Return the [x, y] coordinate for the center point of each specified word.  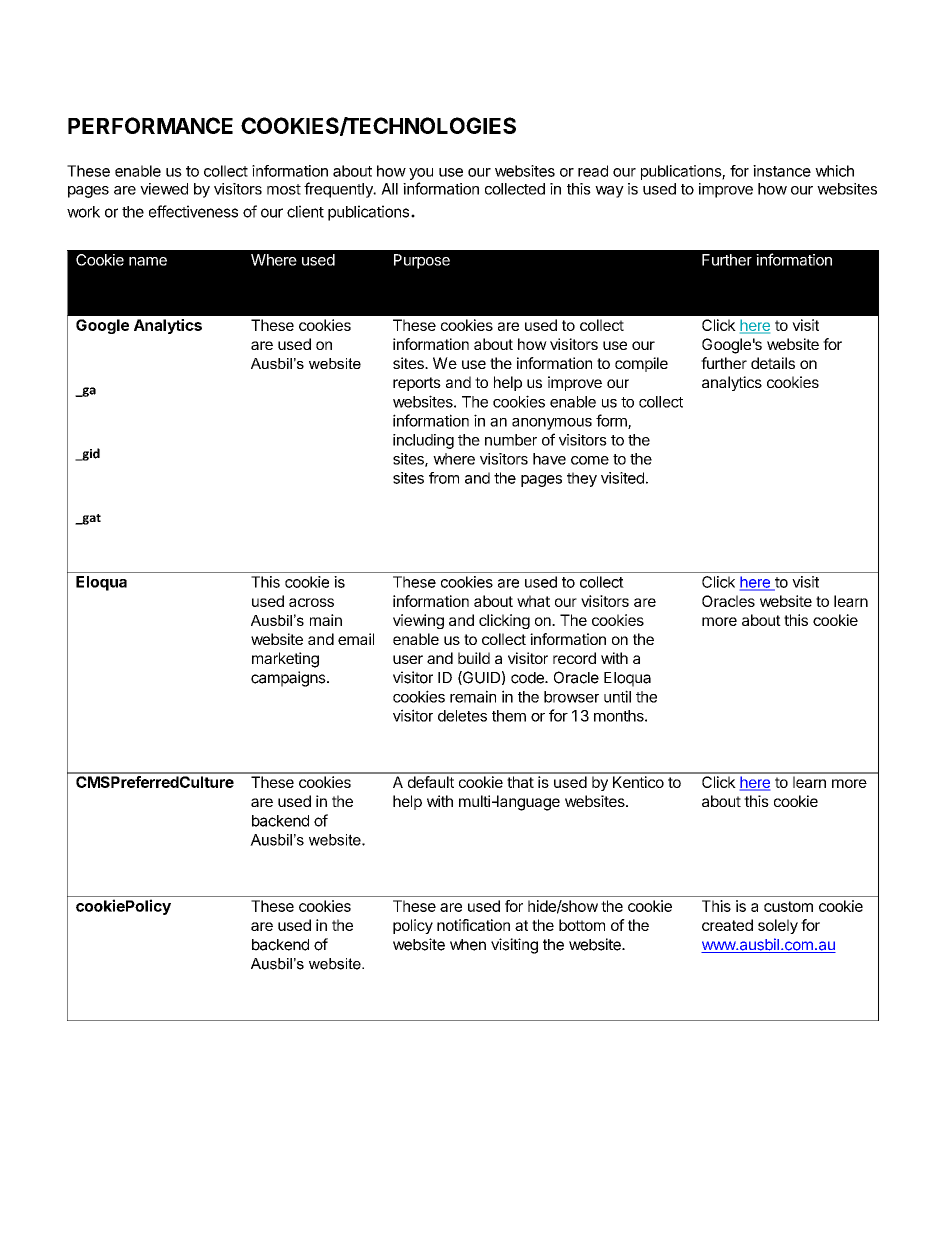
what [533, 601]
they [582, 479]
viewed [164, 189]
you [421, 174]
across [311, 602]
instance [782, 171]
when [468, 945]
